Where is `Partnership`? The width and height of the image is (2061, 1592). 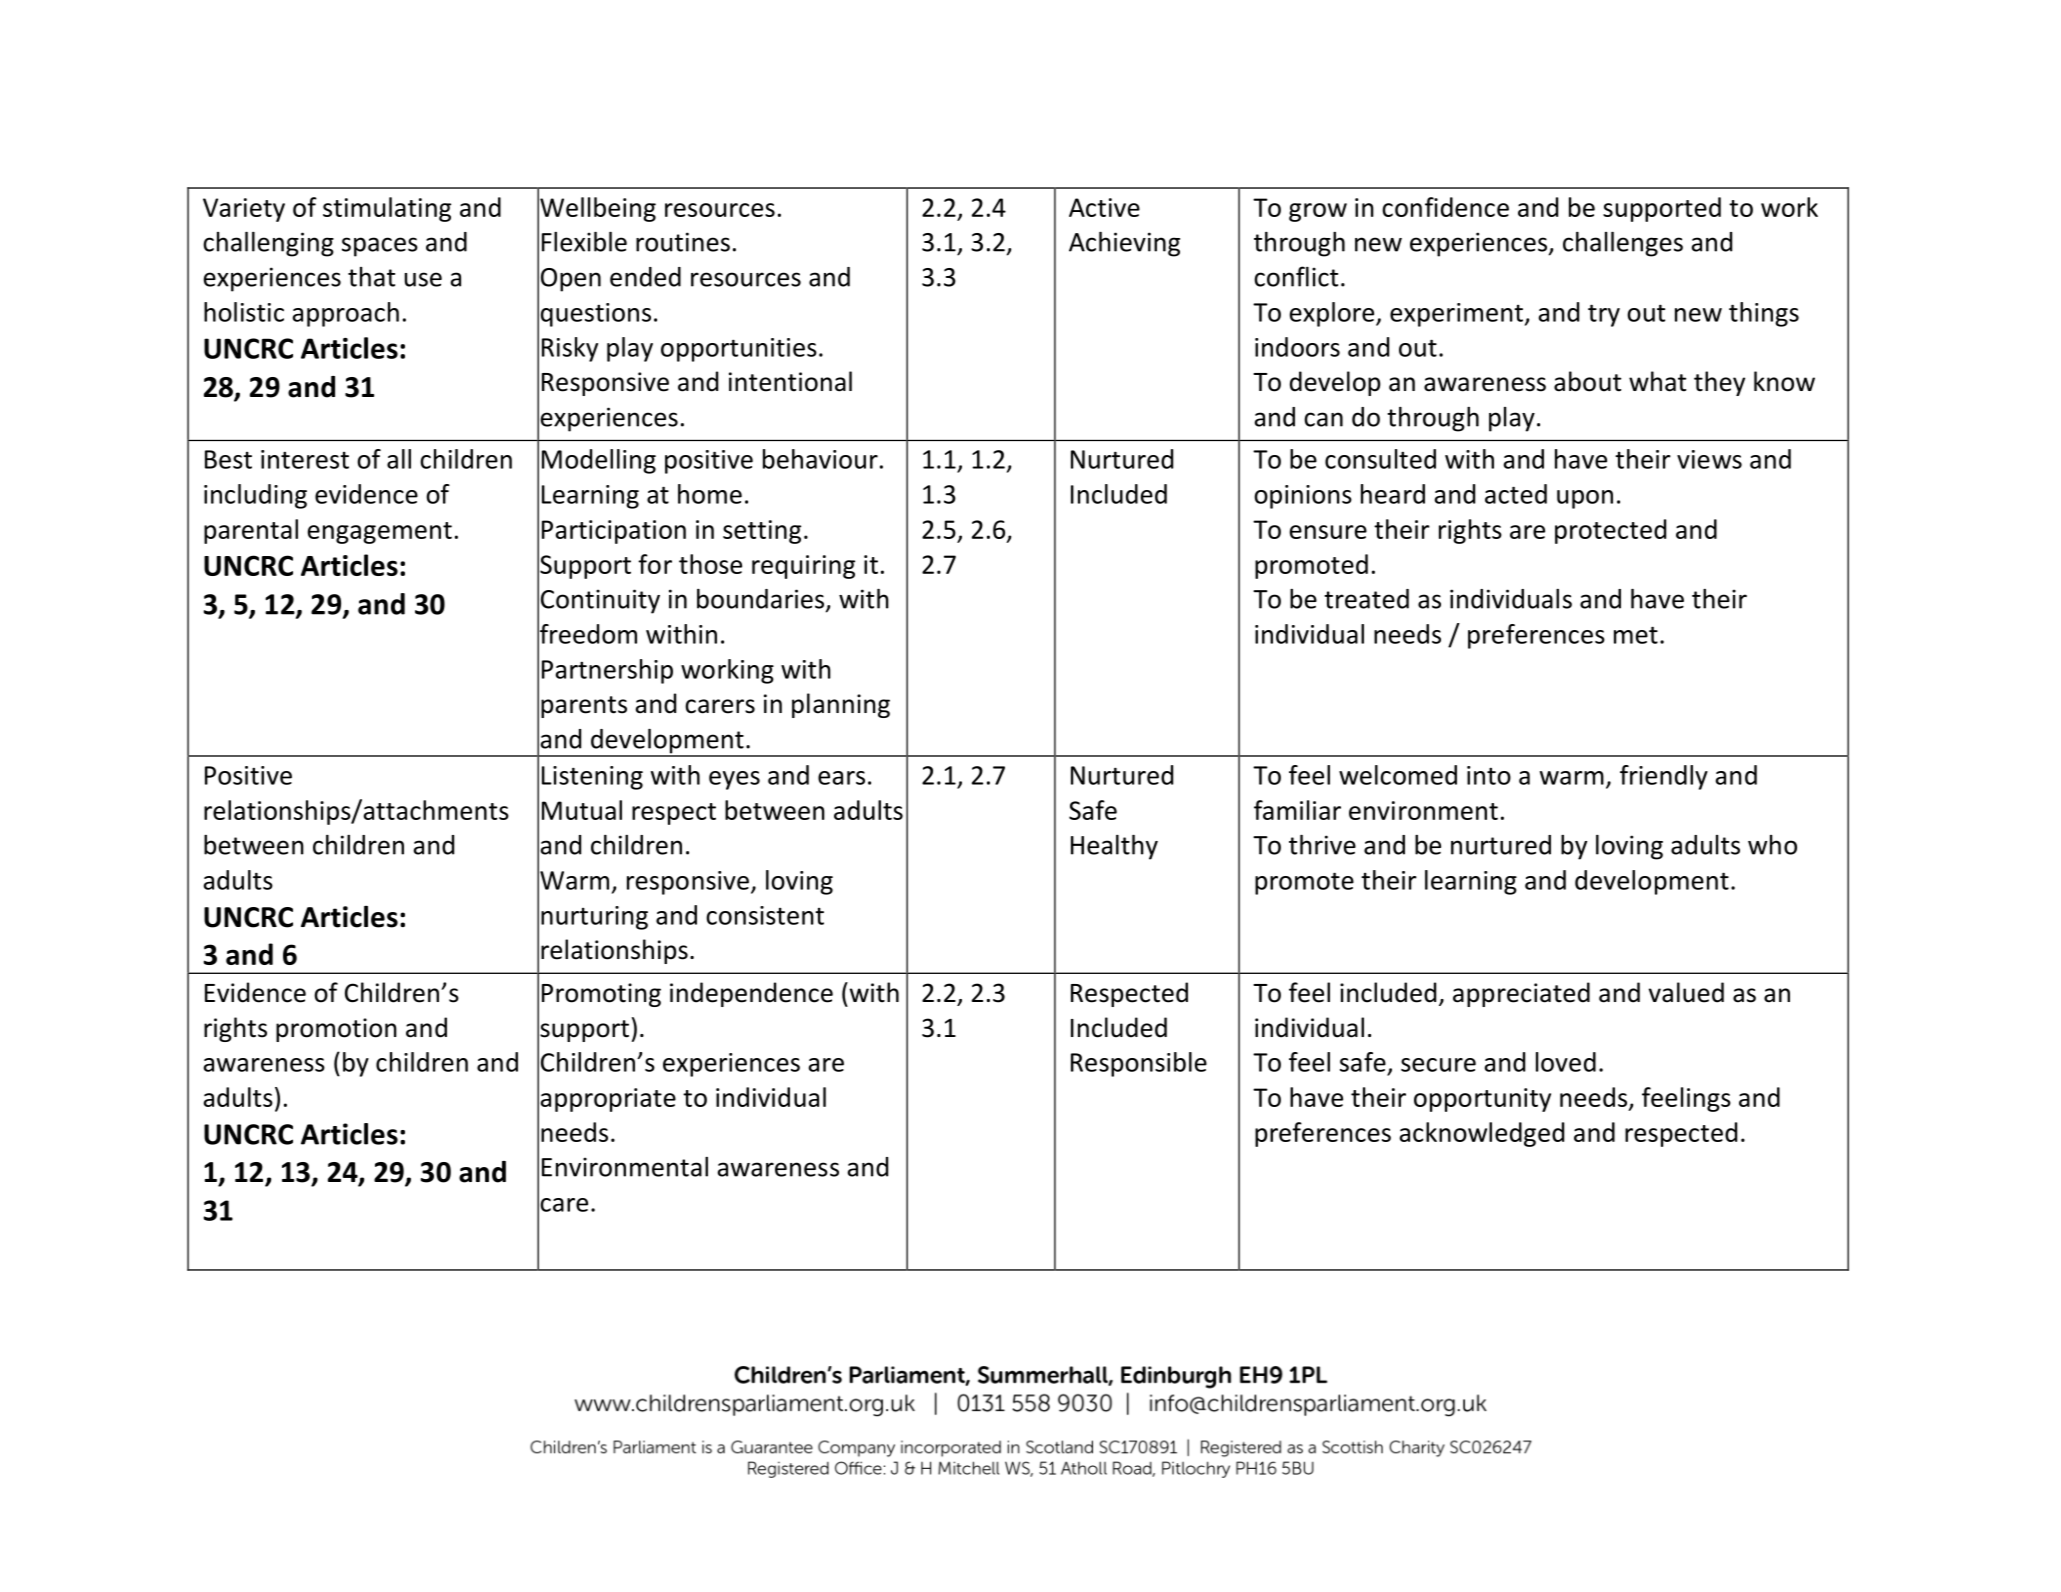 Partnership is located at coordinates (607, 671).
